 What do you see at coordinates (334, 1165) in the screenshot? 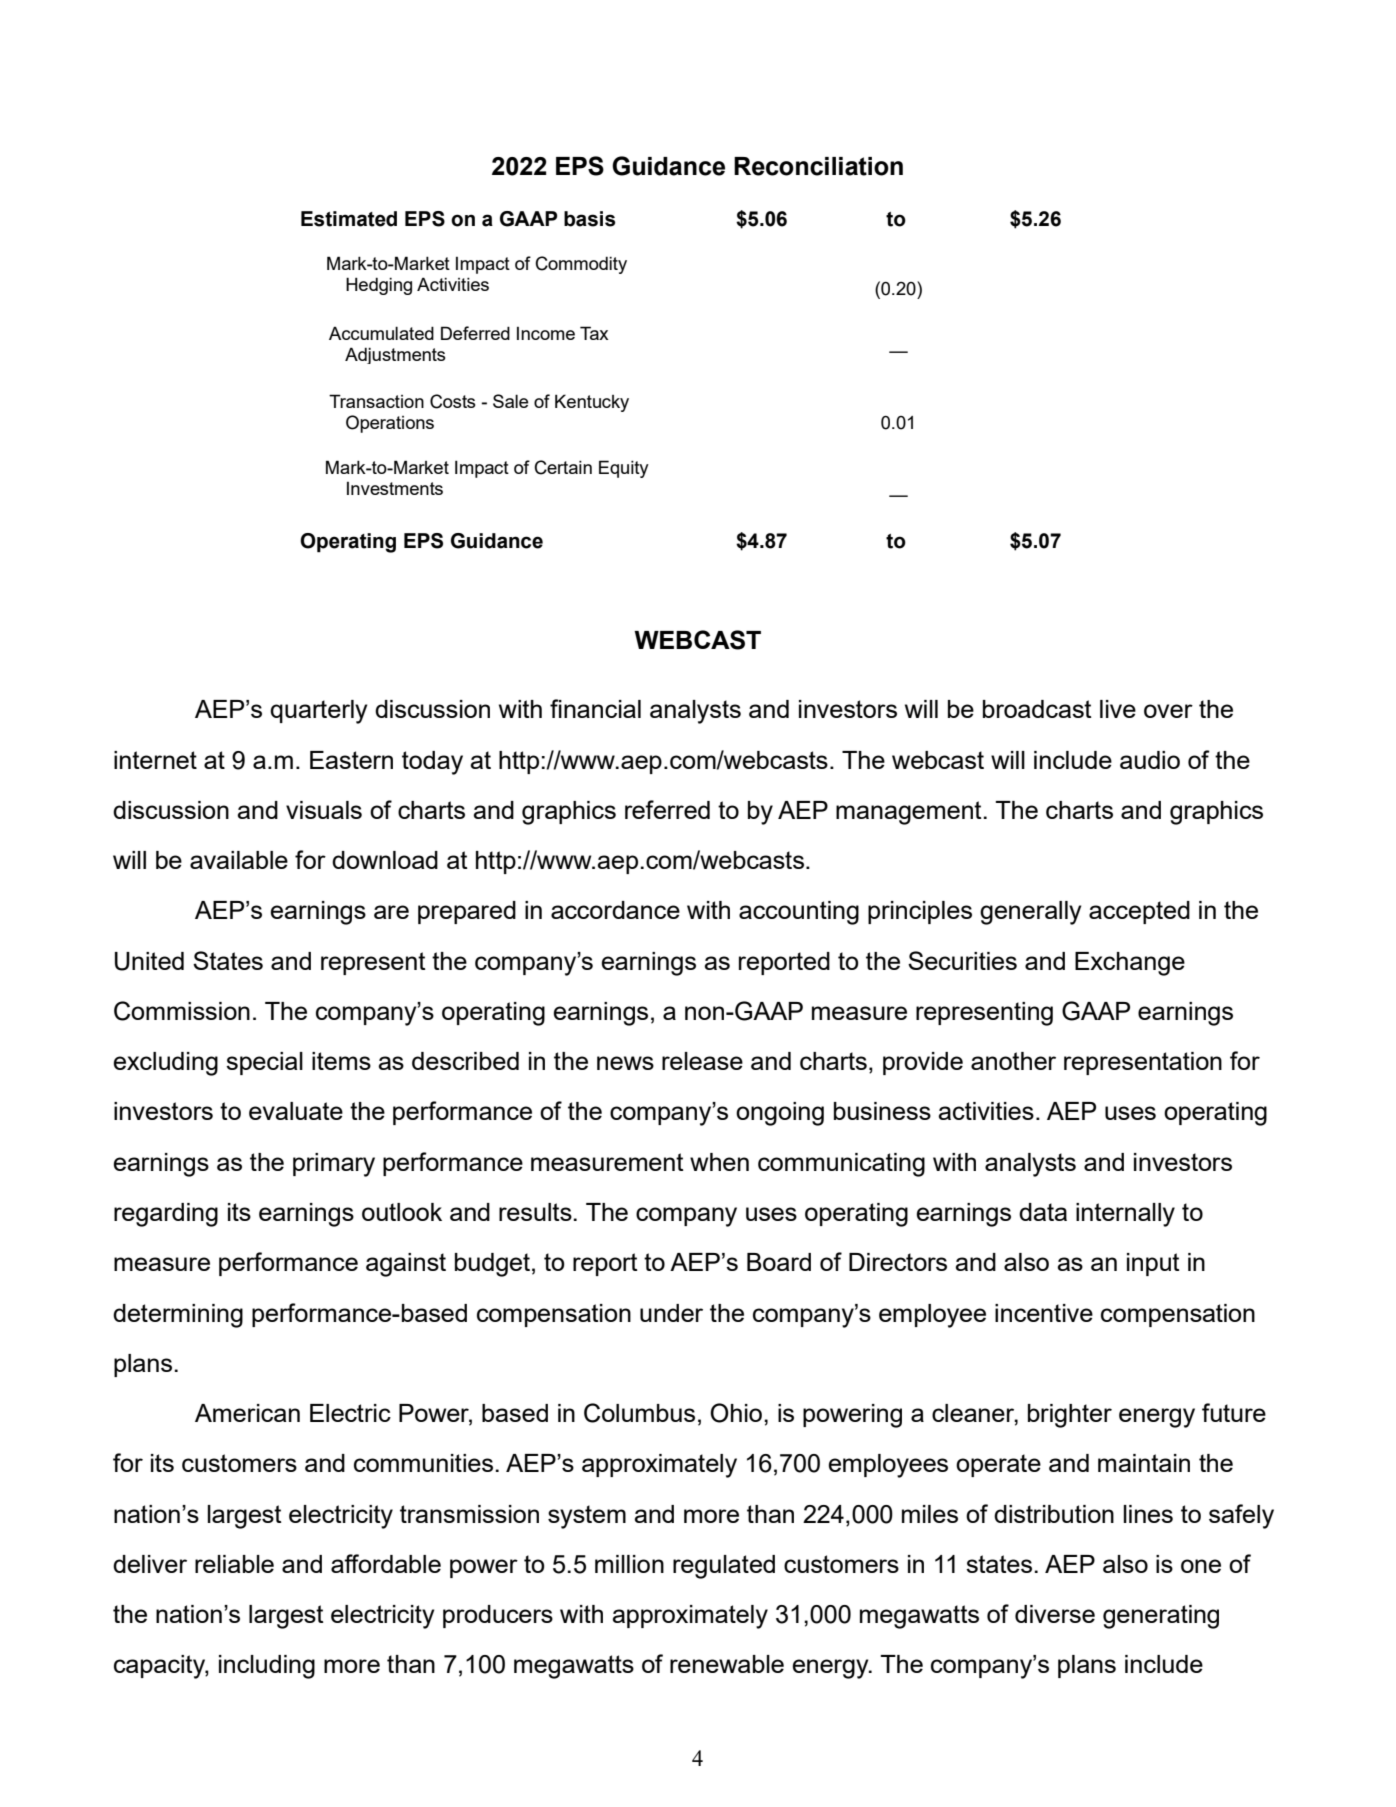
I see `primary` at bounding box center [334, 1165].
